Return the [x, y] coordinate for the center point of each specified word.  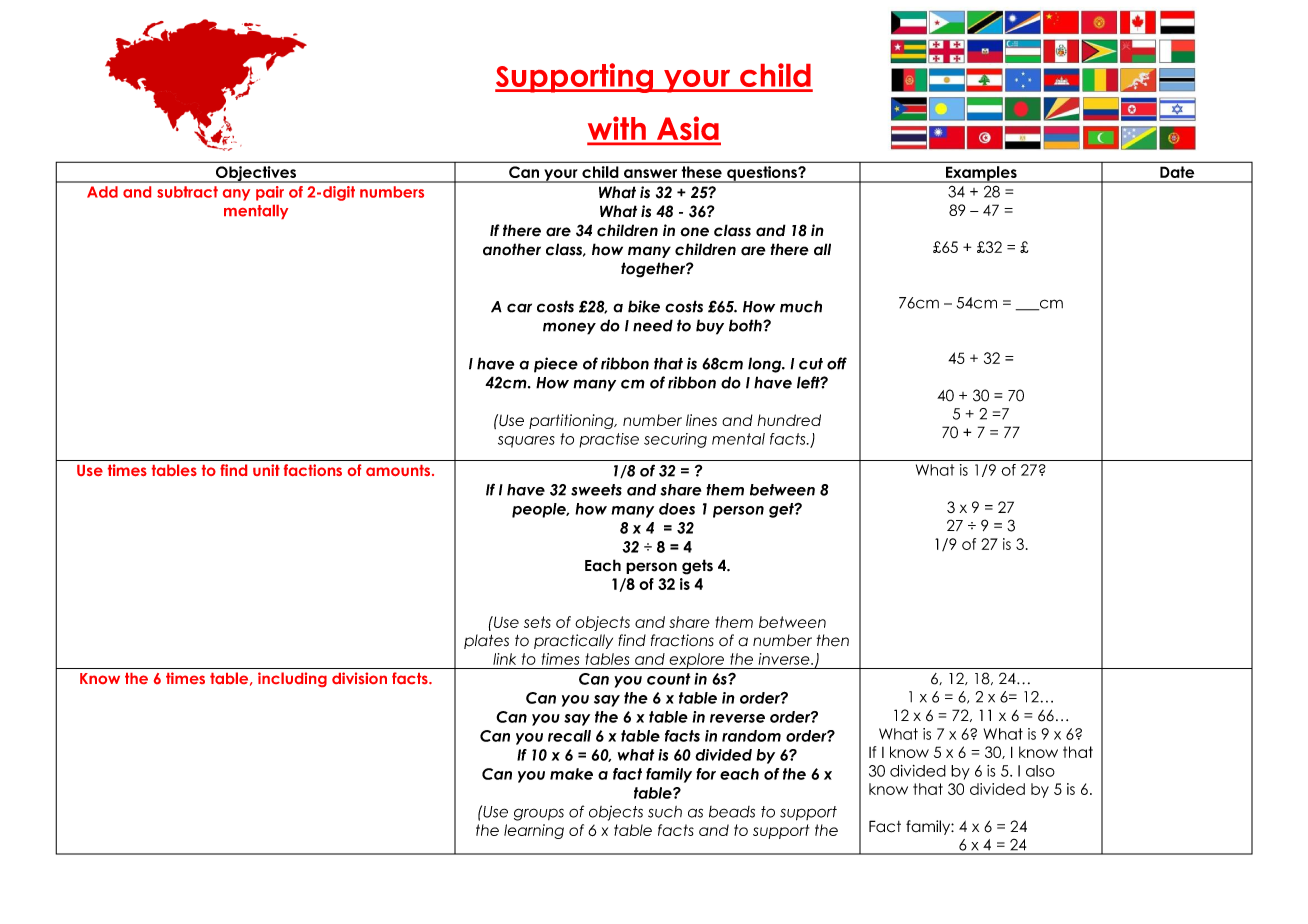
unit [266, 470]
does [677, 509]
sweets [596, 490]
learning [534, 831]
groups [539, 814]
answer [650, 173]
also [1040, 771]
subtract [187, 192]
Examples [981, 174]
